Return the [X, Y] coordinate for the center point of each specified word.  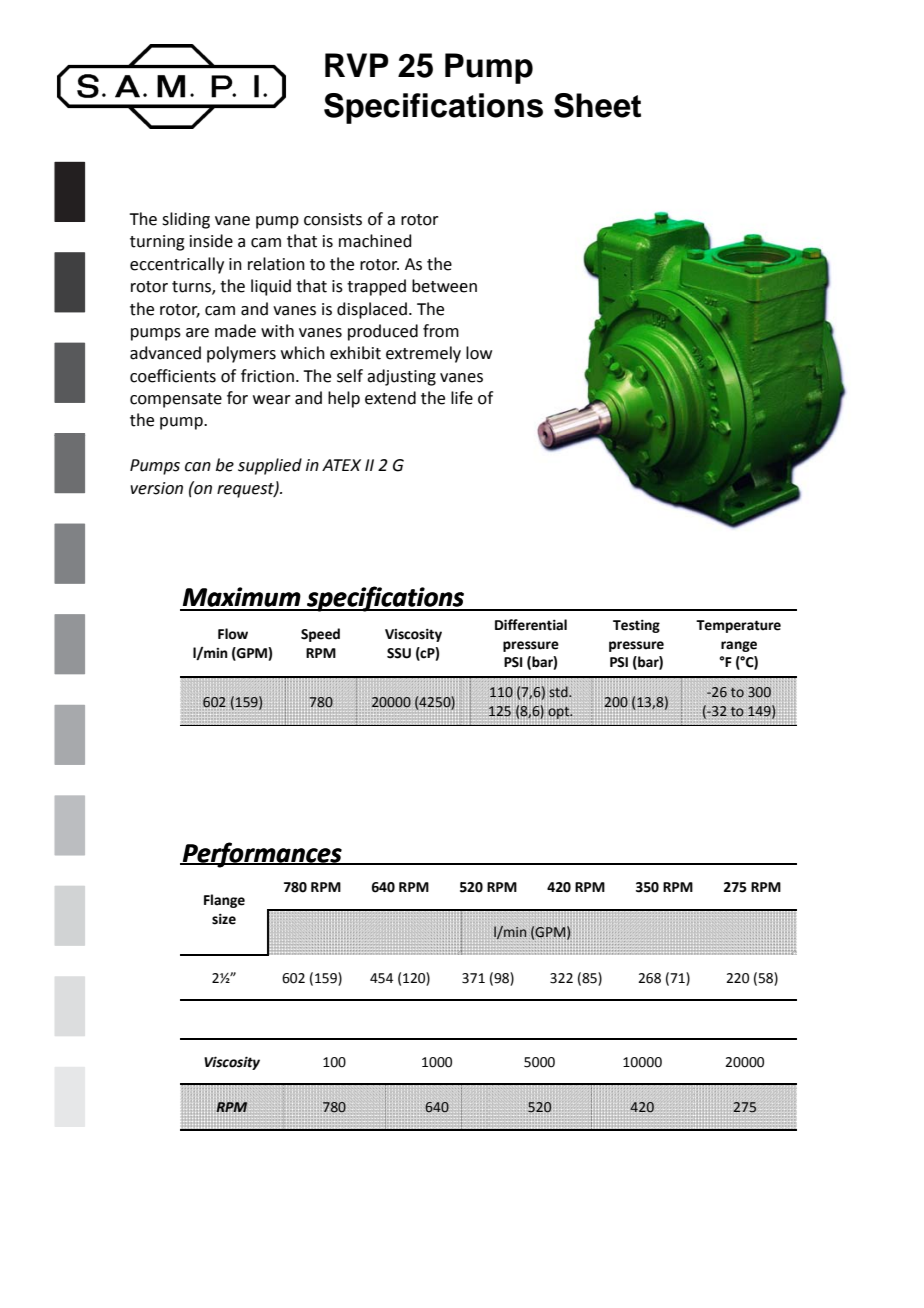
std [560, 692]
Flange [224, 901]
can [198, 467]
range [739, 646]
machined [375, 241]
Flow [233, 634]
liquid [271, 287]
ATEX [341, 465]
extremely [423, 354]
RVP [357, 65]
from [441, 331]
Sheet [597, 105]
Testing [636, 626]
